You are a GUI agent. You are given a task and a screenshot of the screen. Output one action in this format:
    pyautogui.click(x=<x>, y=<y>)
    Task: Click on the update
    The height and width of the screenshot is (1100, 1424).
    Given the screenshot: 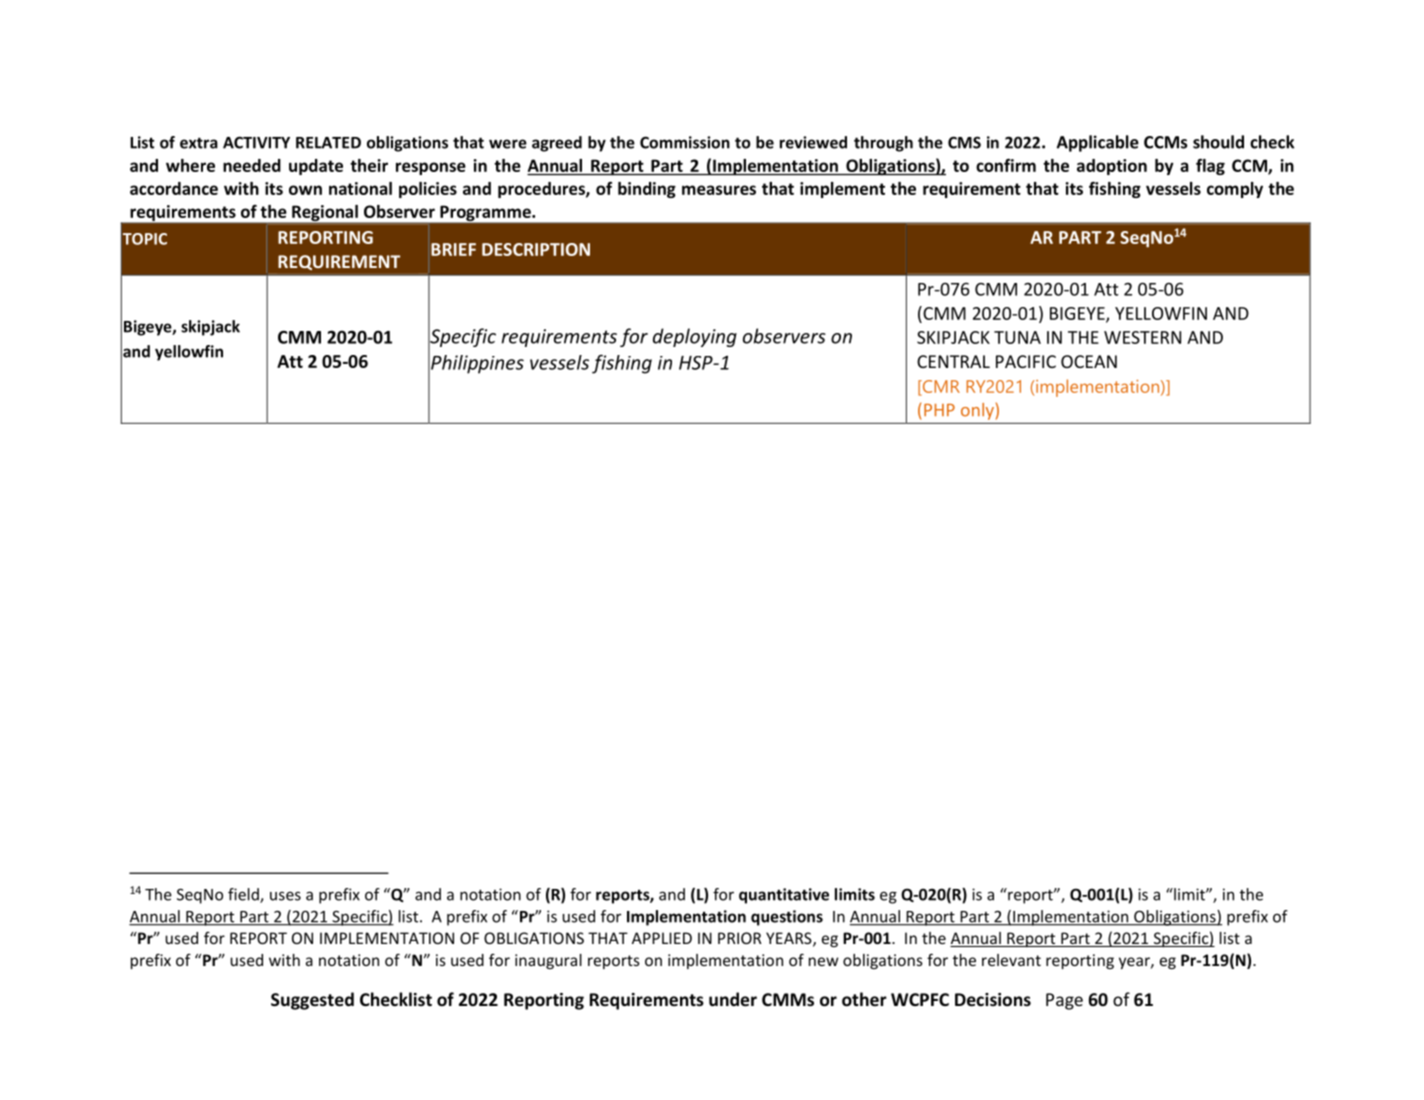 What is the action you would take?
    pyautogui.click(x=316, y=167)
